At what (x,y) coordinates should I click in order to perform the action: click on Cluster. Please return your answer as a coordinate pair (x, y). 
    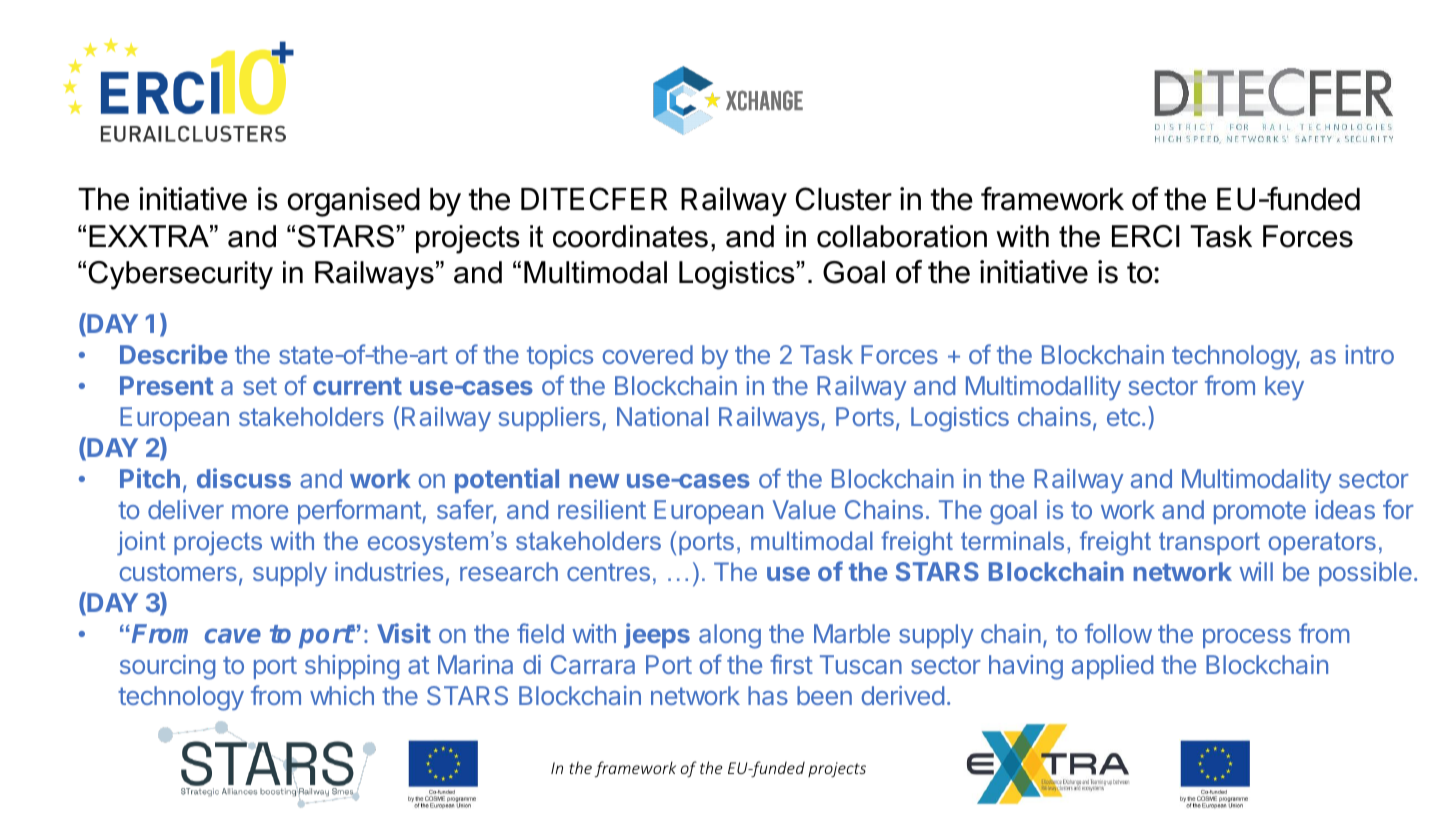
    Looking at the image, I should click on (844, 199).
